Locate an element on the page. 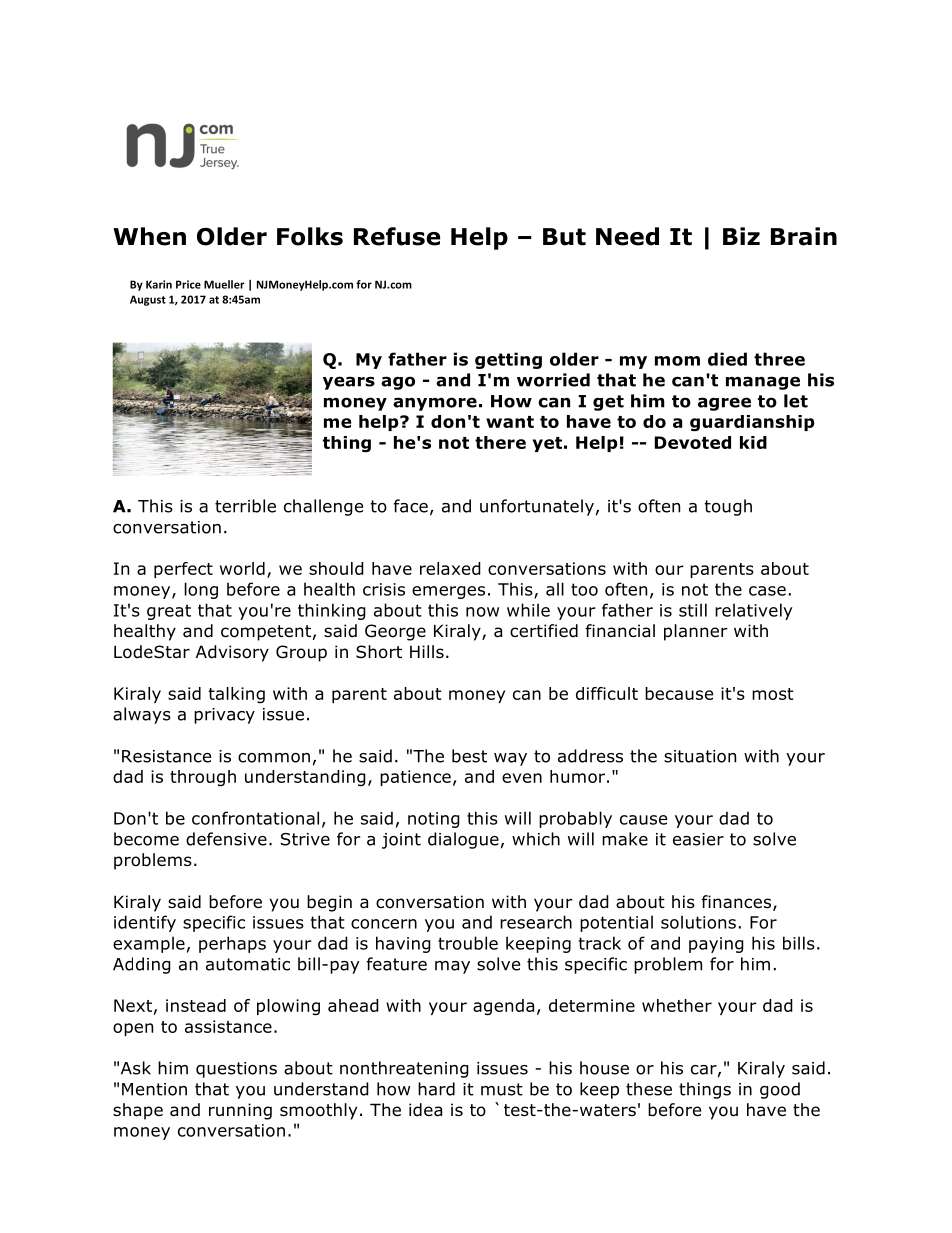 The height and width of the image is (1233, 952). Refuse is located at coordinates (397, 236).
